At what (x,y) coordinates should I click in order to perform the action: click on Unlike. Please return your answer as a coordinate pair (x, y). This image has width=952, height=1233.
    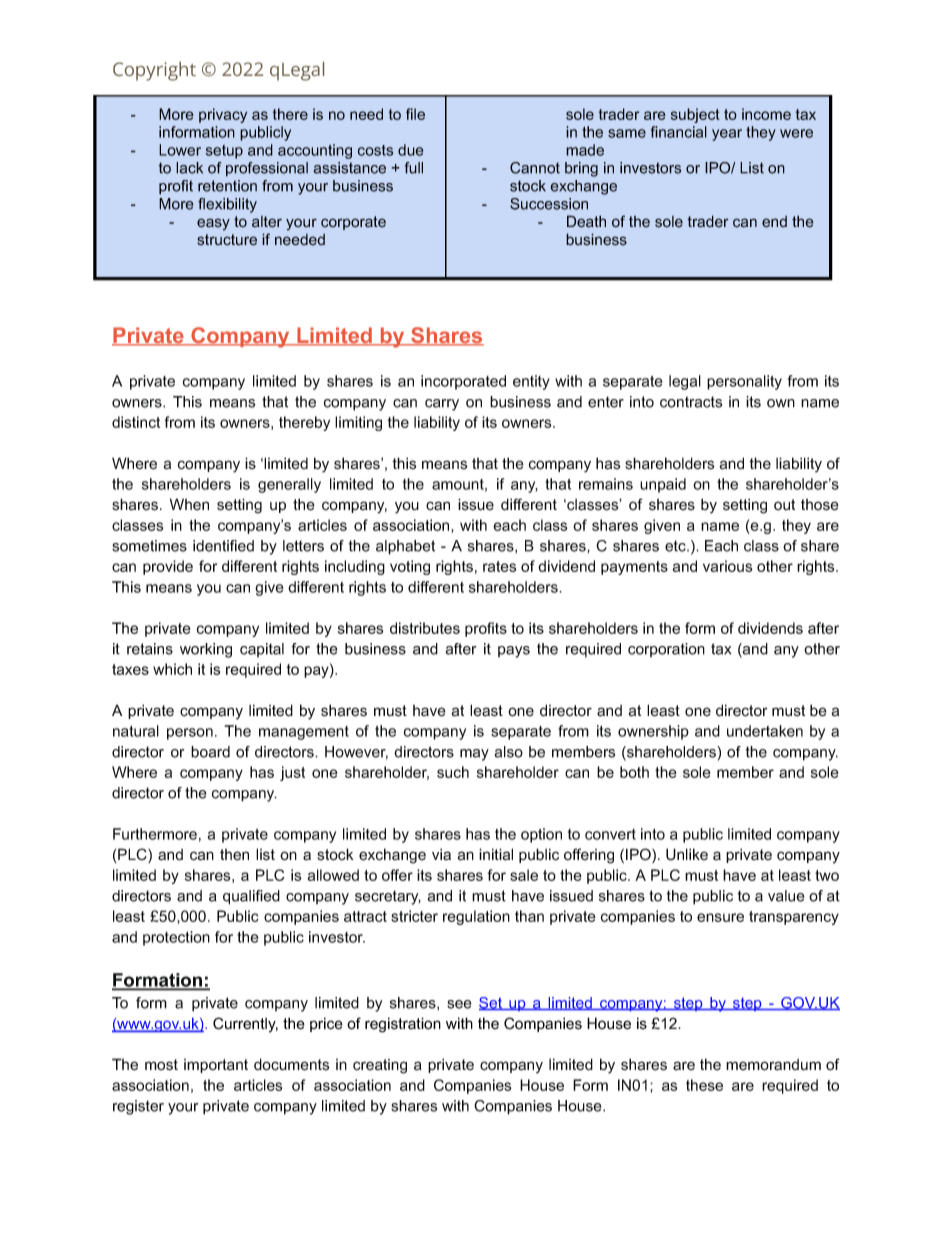
    Looking at the image, I should click on (687, 854).
